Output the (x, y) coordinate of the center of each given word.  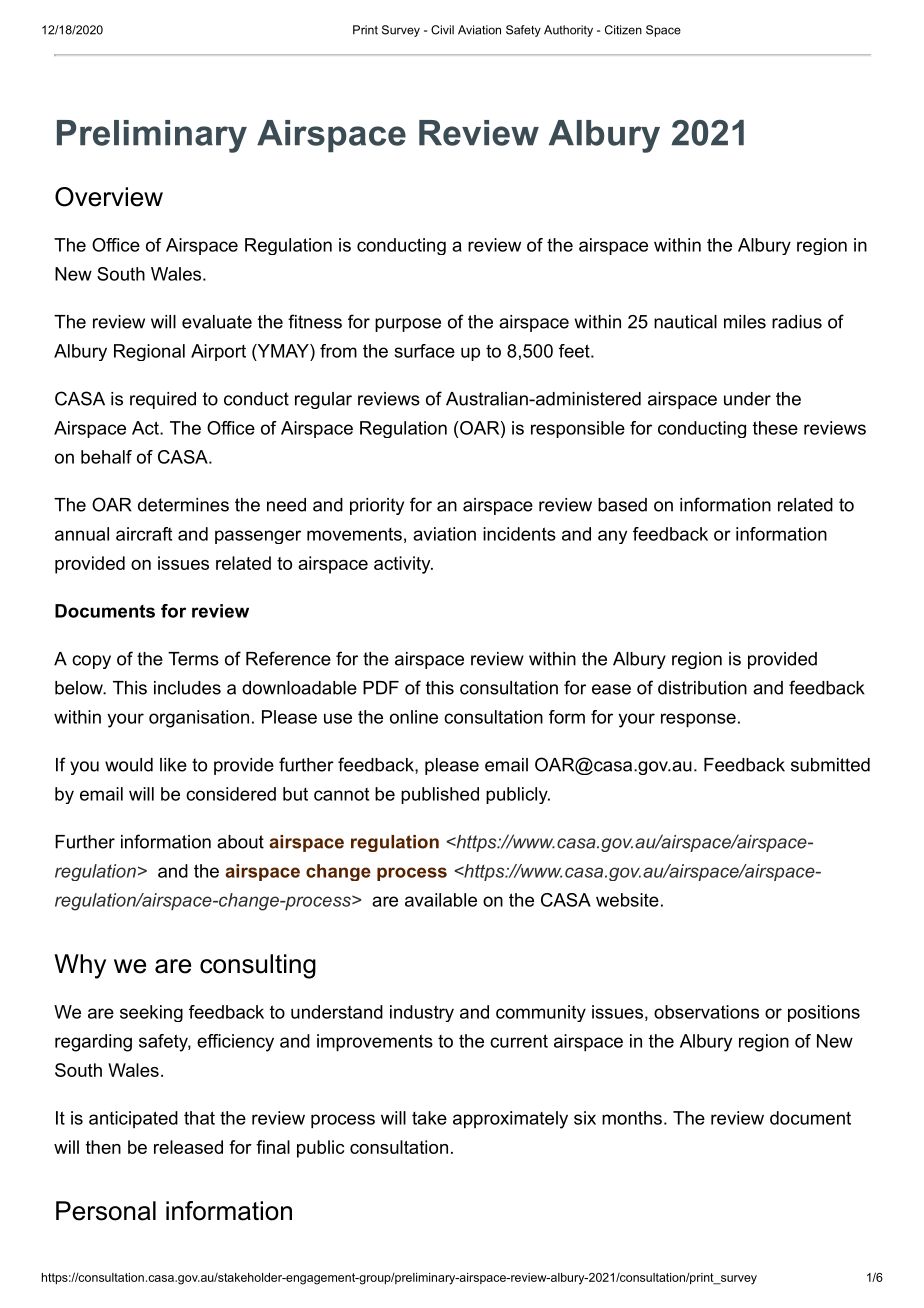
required (163, 400)
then (103, 1147)
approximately (510, 1120)
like (173, 765)
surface (425, 351)
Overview (109, 197)
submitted (830, 765)
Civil (442, 30)
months (632, 1118)
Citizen (623, 30)
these (775, 428)
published (440, 795)
